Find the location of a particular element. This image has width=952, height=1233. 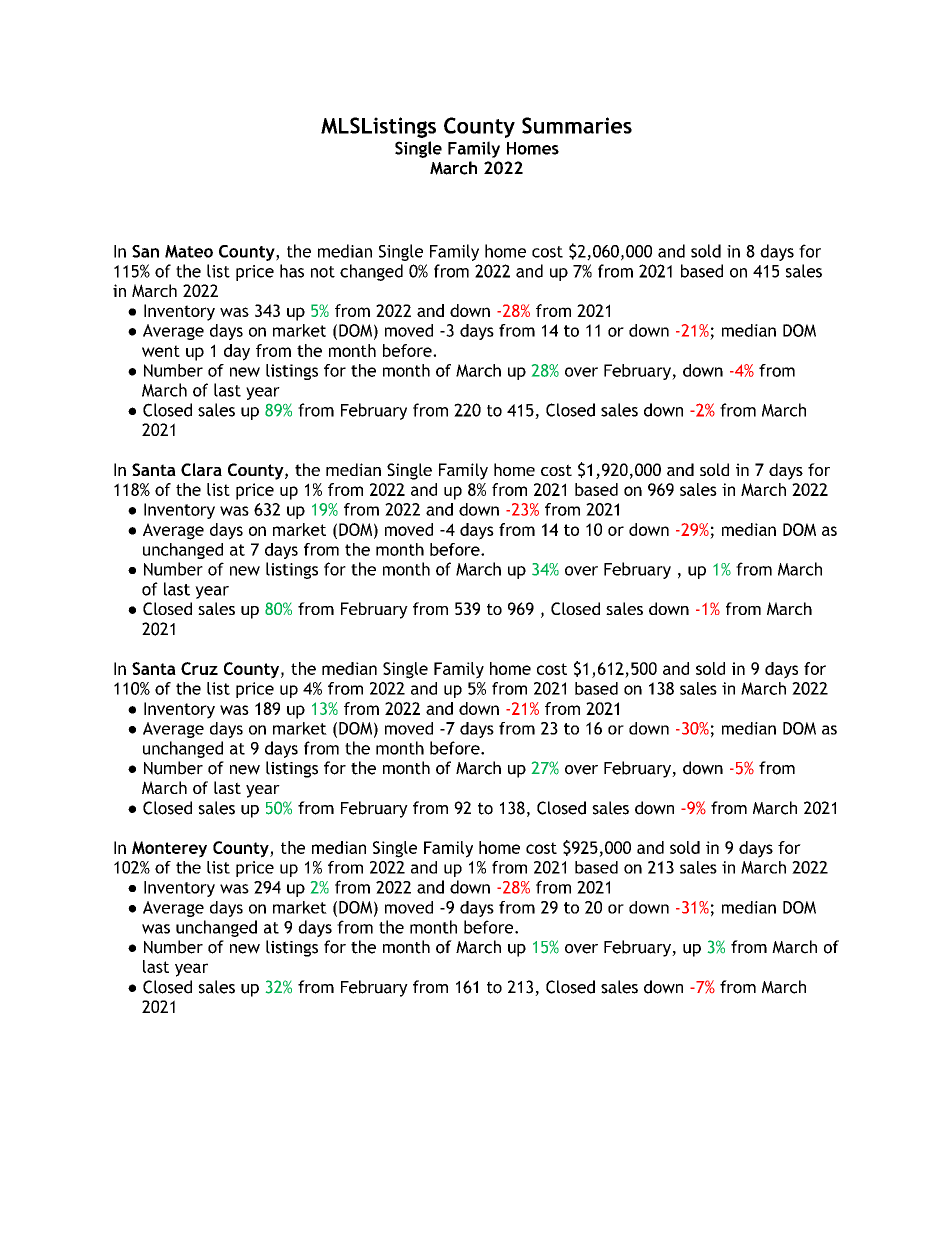

not is located at coordinates (323, 272).
